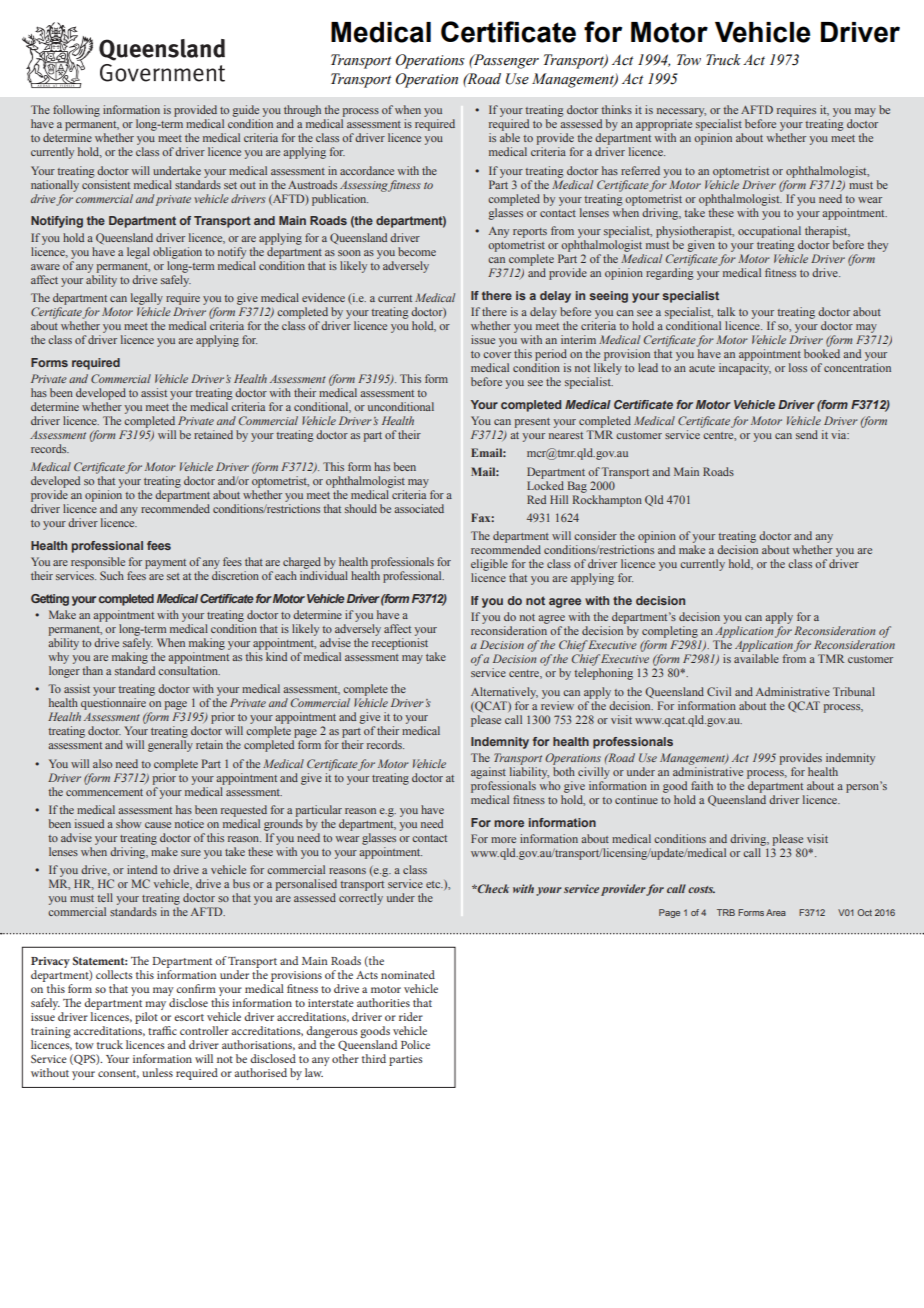 This screenshot has height=1308, width=924. I want to click on loss, so click(798, 367).
